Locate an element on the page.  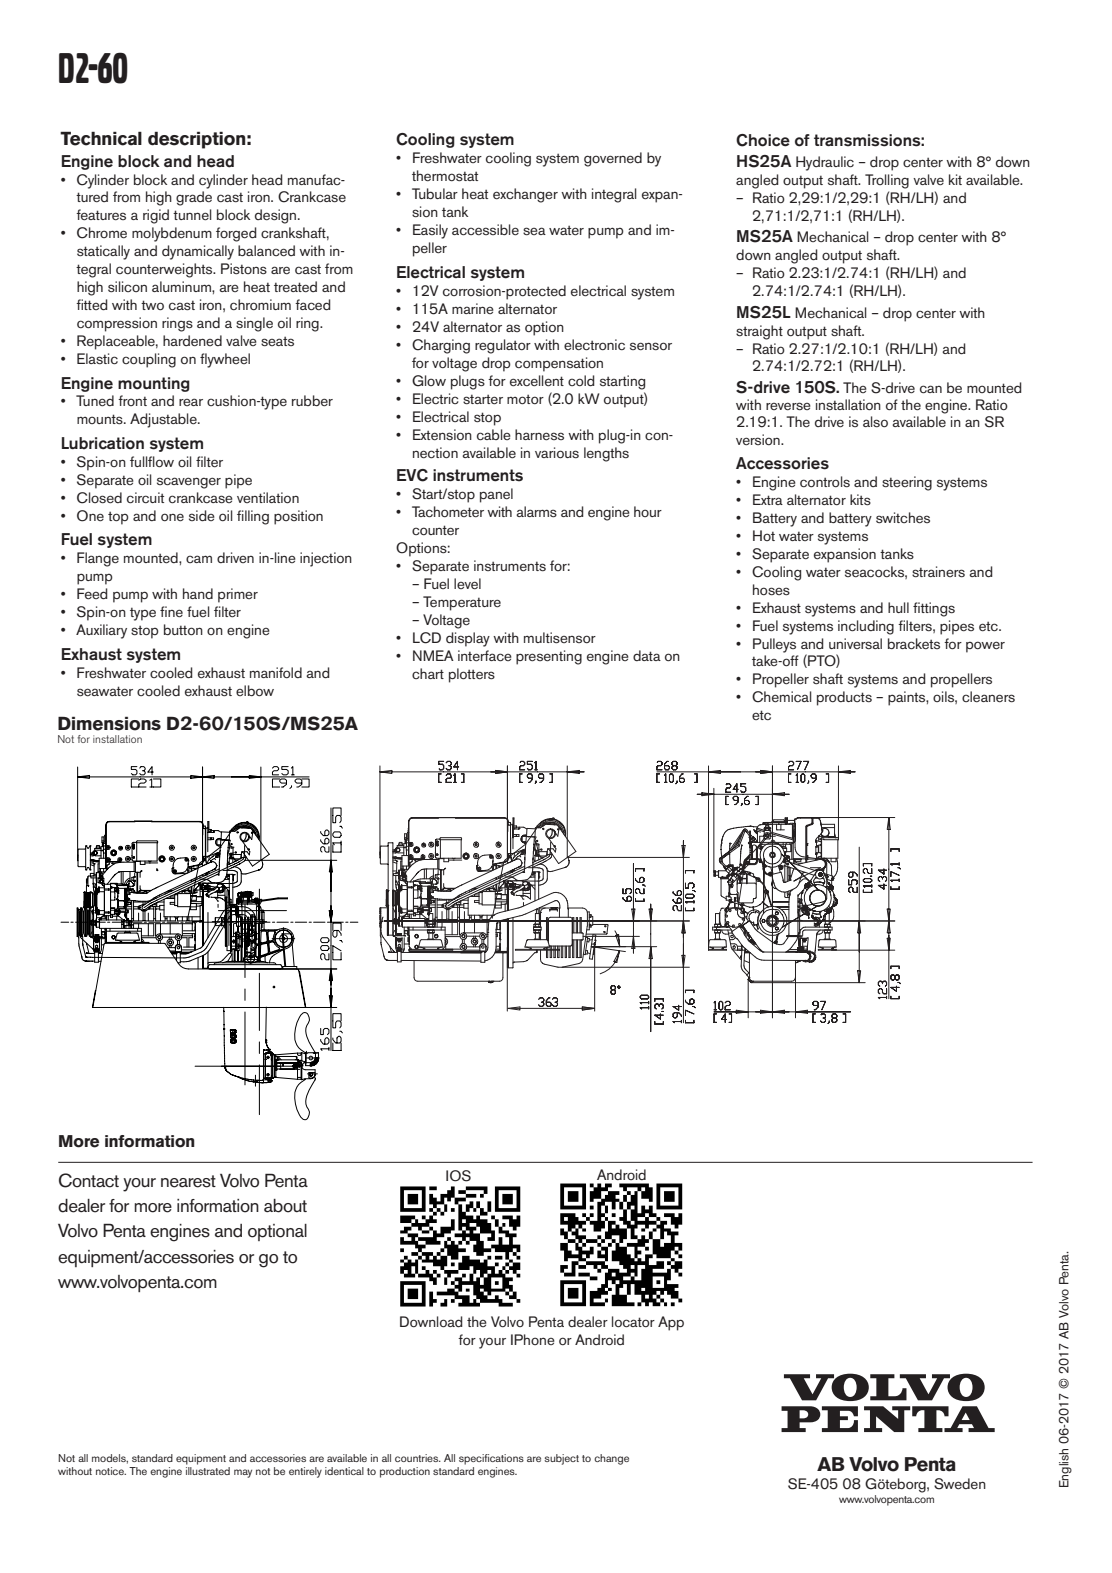
products is located at coordinates (844, 698).
